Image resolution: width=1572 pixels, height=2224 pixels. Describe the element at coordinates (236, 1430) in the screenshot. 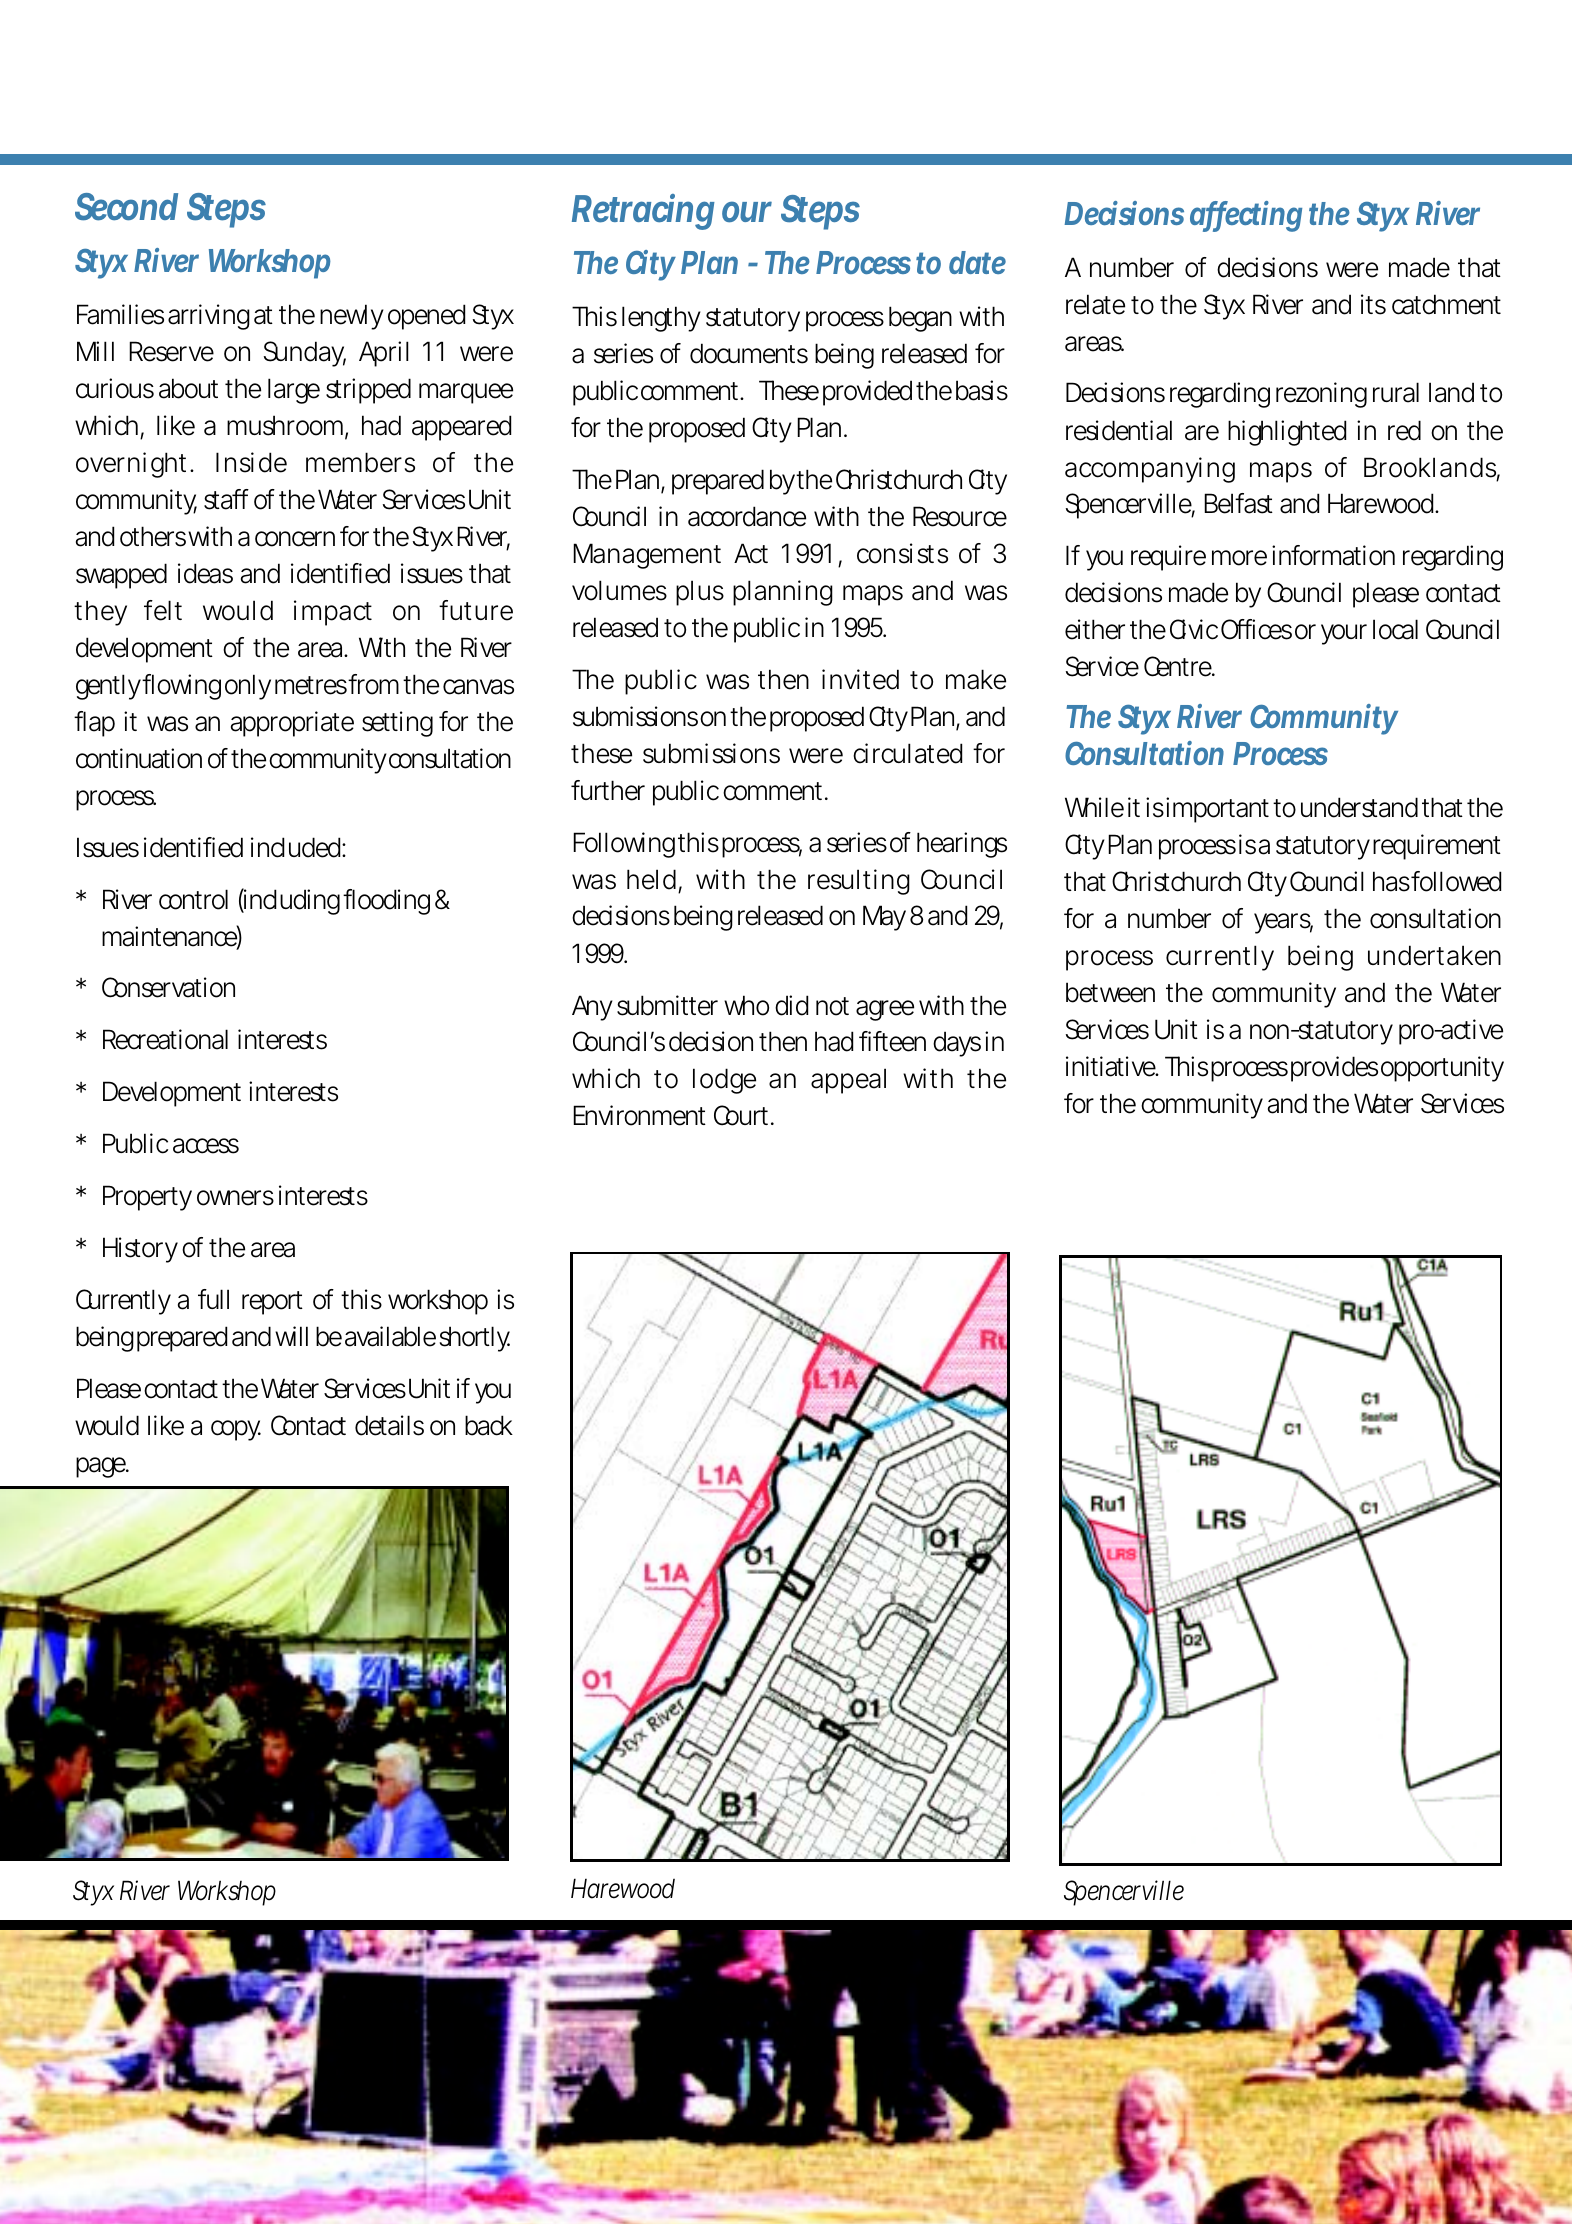

I see `copy` at that location.
